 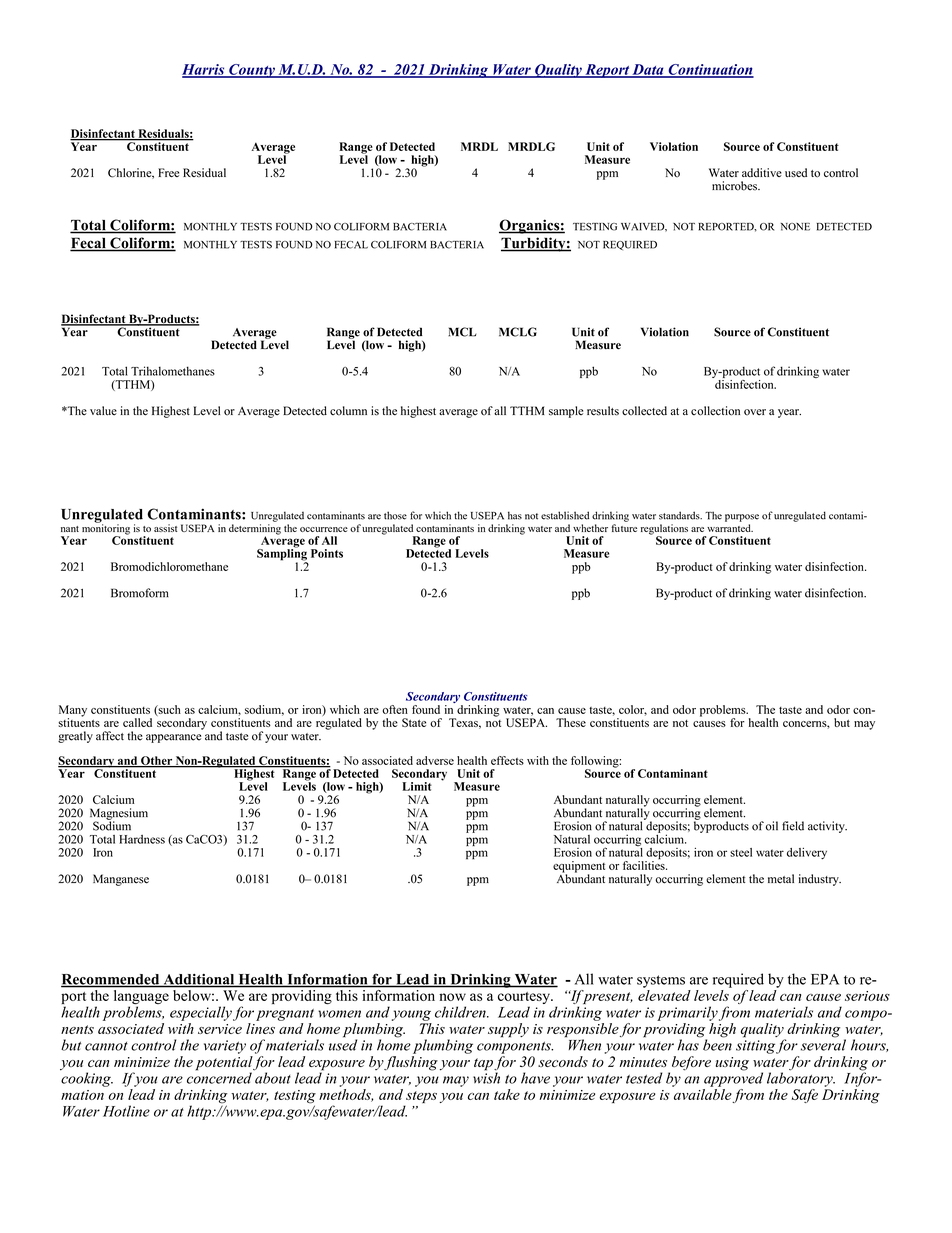 What do you see at coordinates (710, 70) in the page?
I see `Continuation` at bounding box center [710, 70].
